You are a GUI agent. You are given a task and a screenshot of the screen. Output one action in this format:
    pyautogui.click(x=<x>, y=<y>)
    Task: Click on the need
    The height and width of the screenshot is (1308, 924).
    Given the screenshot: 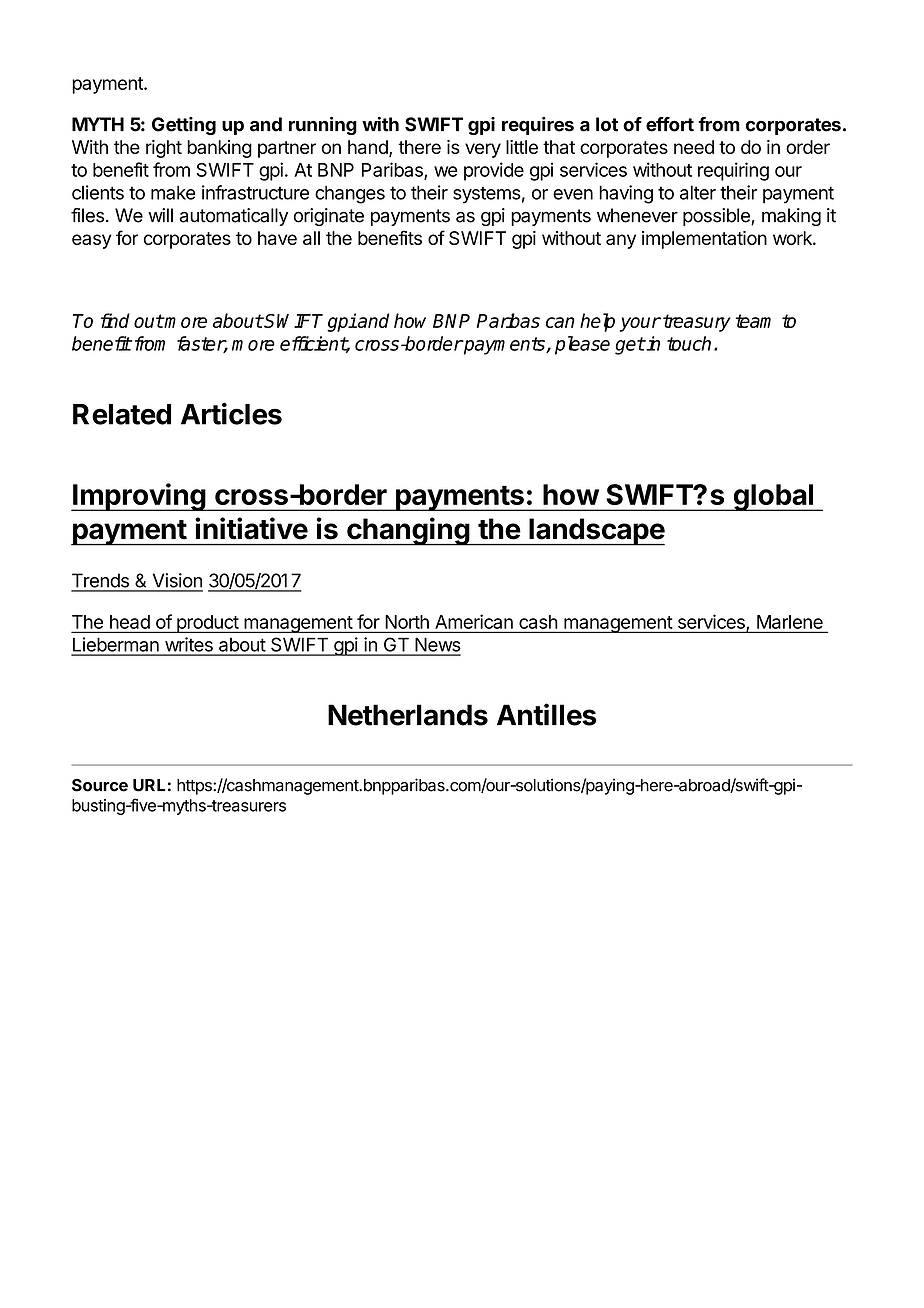 What is the action you would take?
    pyautogui.click(x=694, y=147)
